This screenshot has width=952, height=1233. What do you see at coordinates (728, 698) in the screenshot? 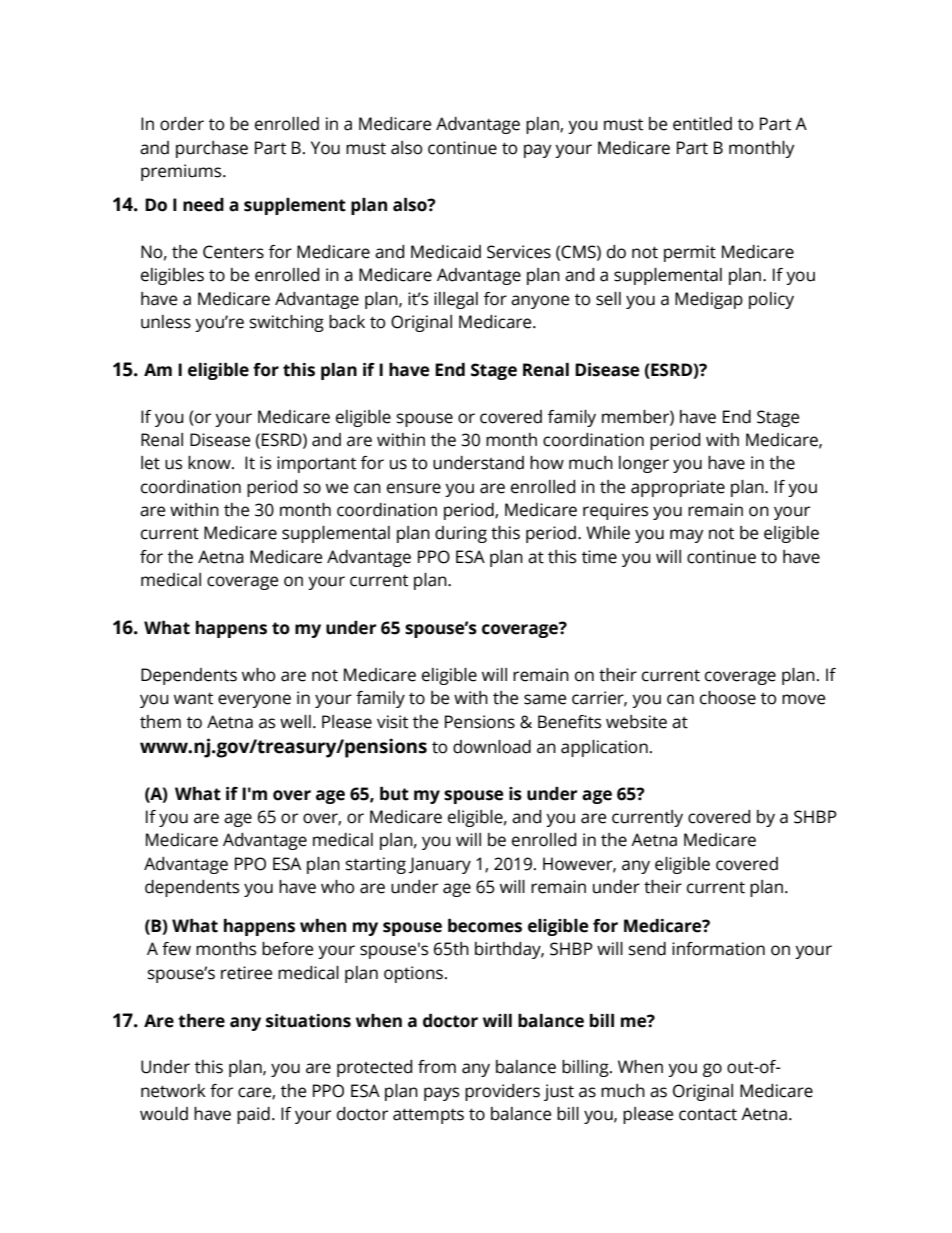
I see `choose` at bounding box center [728, 698].
